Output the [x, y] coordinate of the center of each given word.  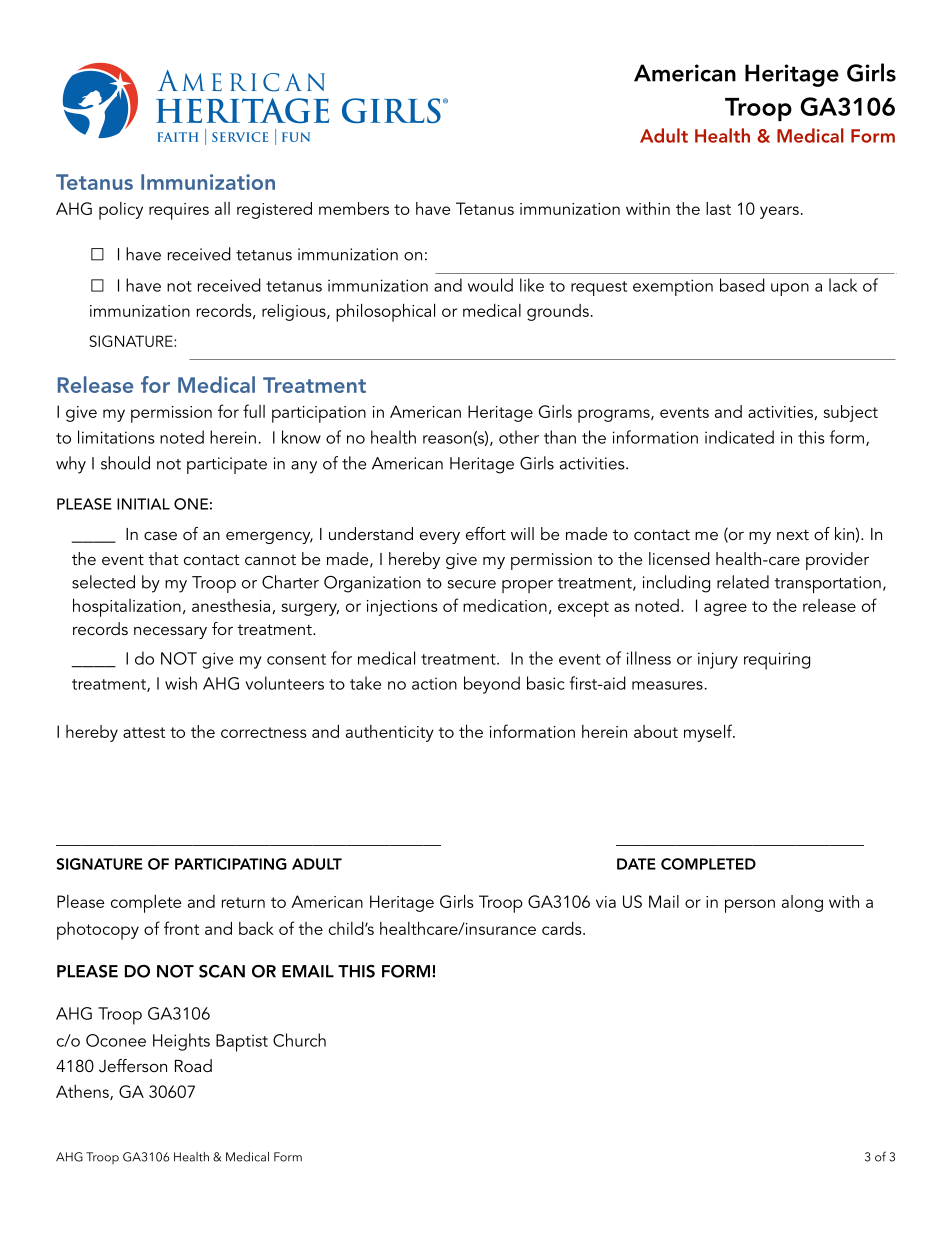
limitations [116, 437]
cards [563, 928]
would [490, 285]
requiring [777, 661]
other [519, 437]
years [779, 212]
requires [179, 211]
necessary [170, 632]
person [750, 906]
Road [193, 1065]
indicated [739, 437]
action [434, 683]
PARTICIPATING [231, 864]
